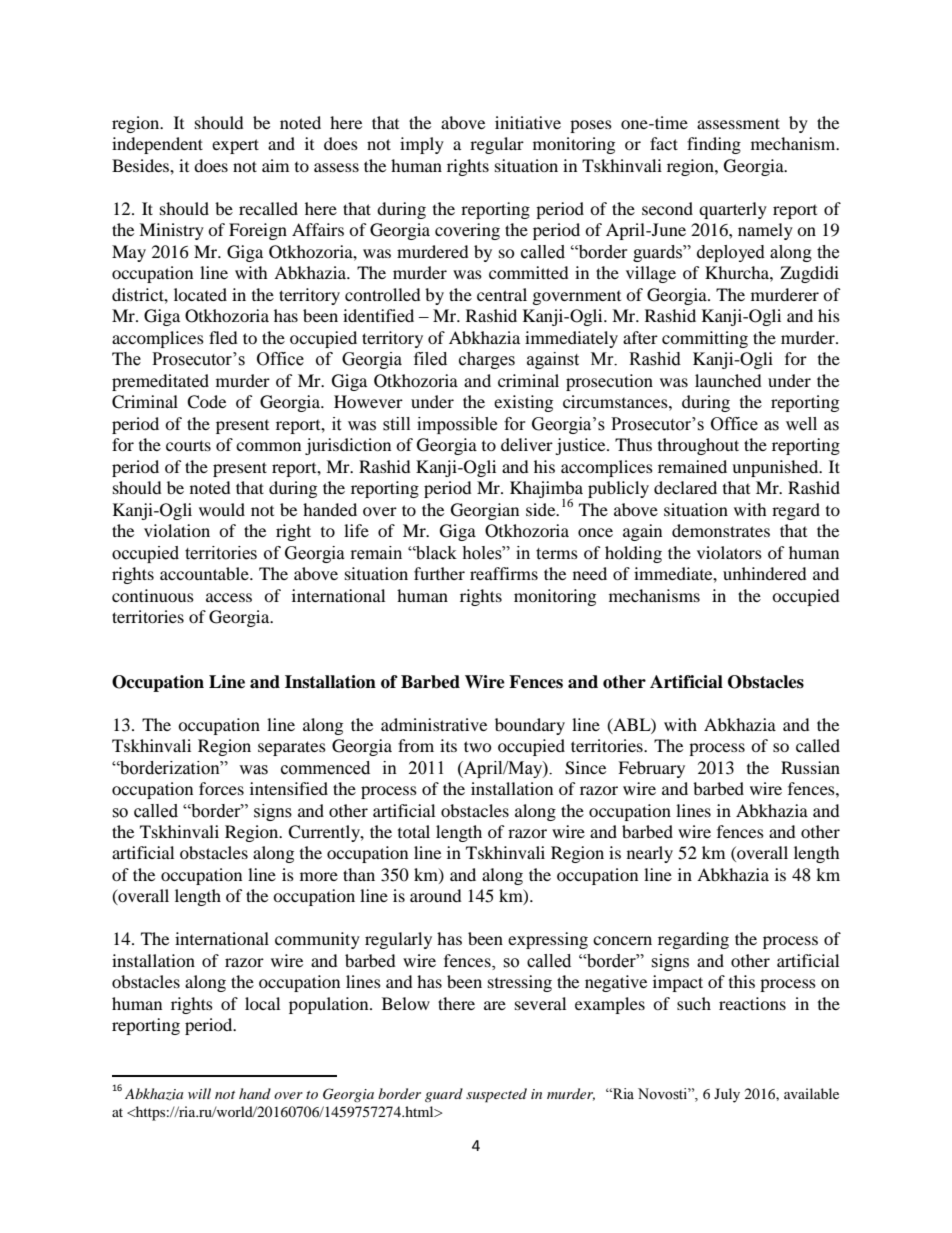 Image resolution: width=952 pixels, height=1233 pixels. What do you see at coordinates (235, 146) in the screenshot?
I see `expert` at bounding box center [235, 146].
